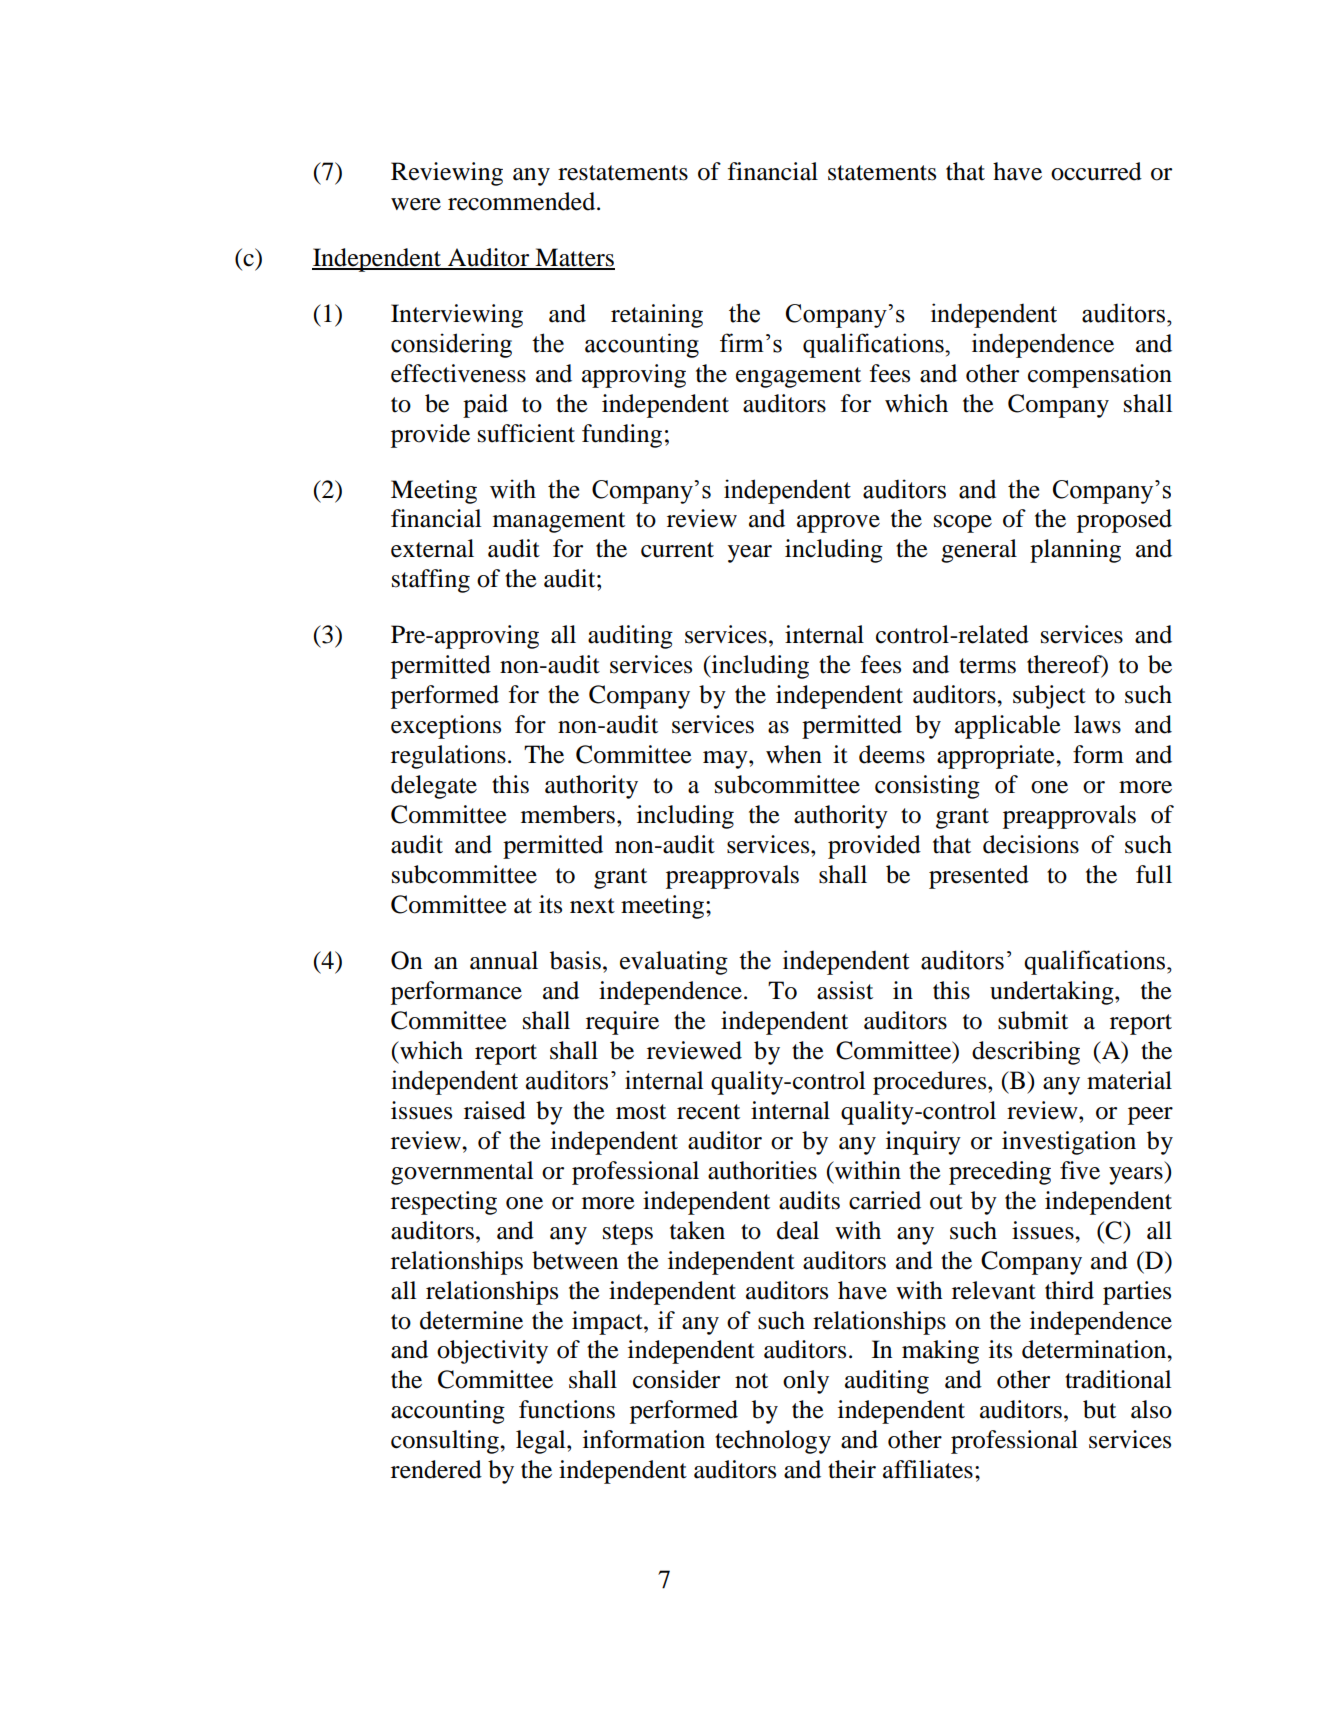 This document has width=1329, height=1719. I want to click on retaining, so click(657, 316).
